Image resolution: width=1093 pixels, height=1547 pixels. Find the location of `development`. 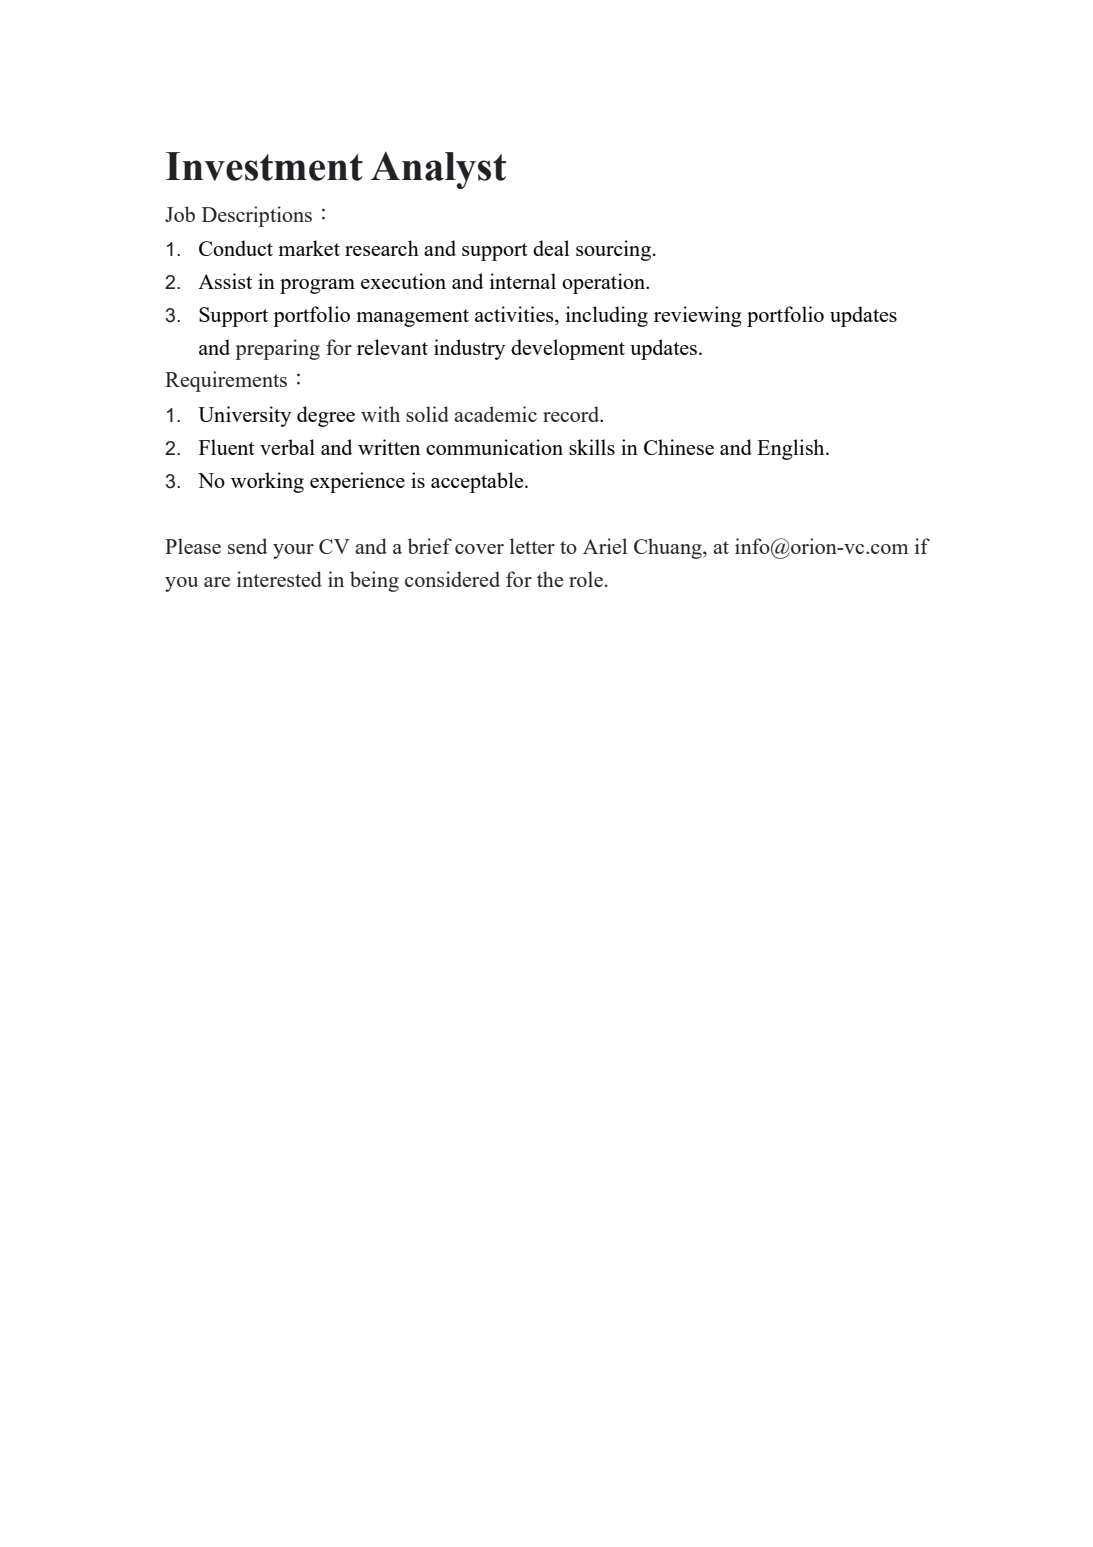

development is located at coordinates (568, 349).
